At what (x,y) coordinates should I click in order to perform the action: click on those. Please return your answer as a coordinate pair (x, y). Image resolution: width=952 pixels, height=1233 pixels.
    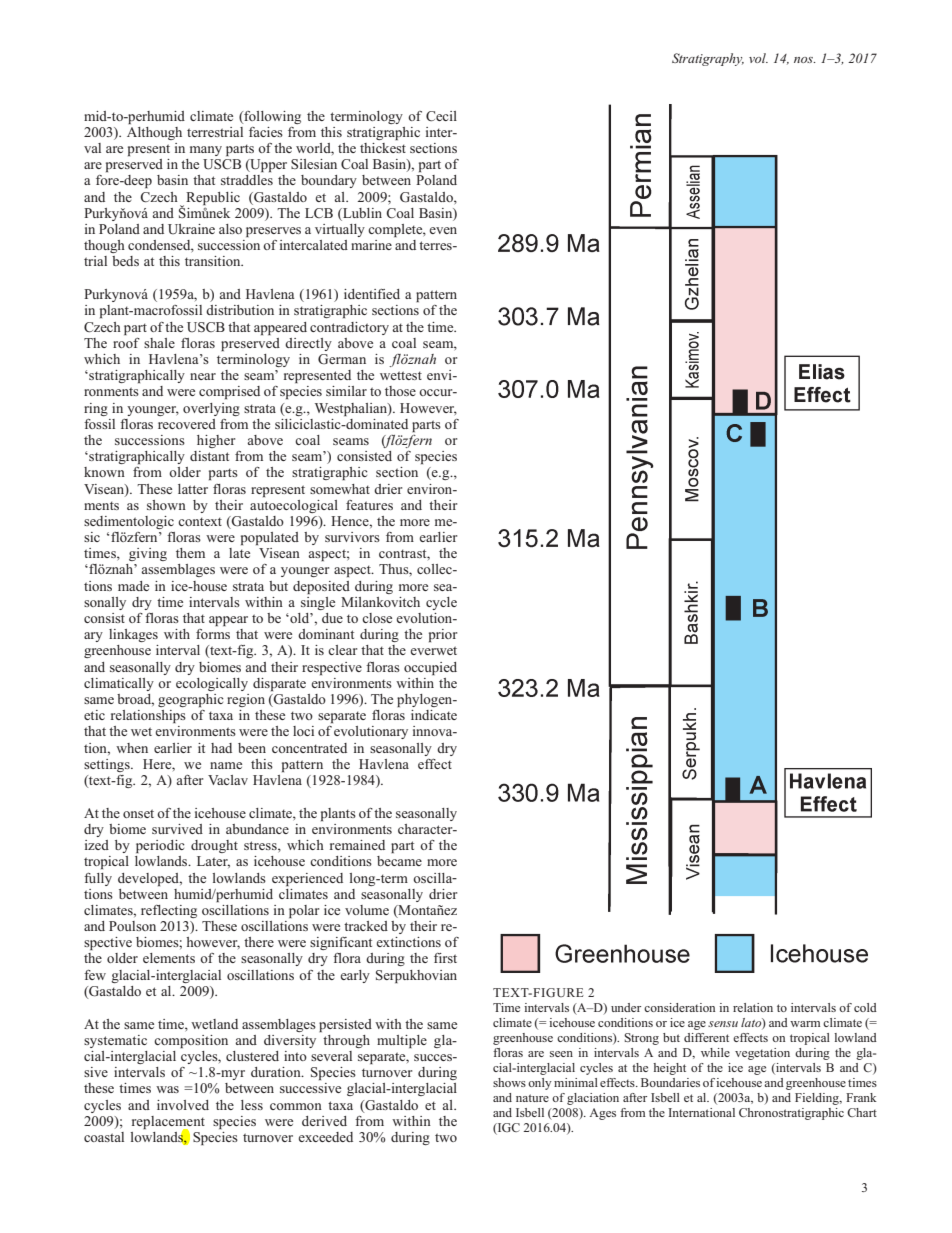
    Looking at the image, I should click on (400, 391).
